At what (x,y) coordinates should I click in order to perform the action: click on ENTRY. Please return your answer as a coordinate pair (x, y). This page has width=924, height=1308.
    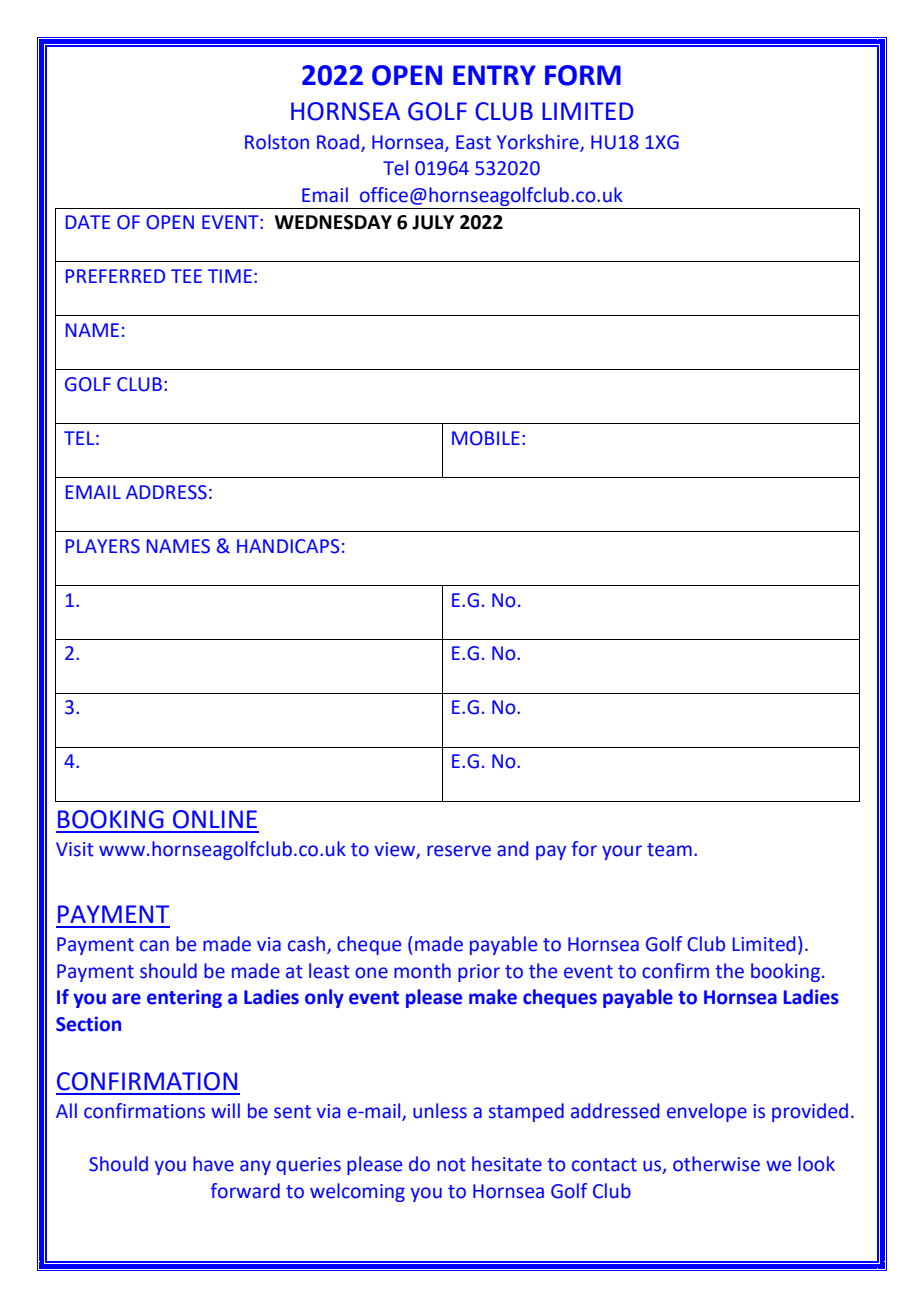
    Looking at the image, I should click on (494, 75).
